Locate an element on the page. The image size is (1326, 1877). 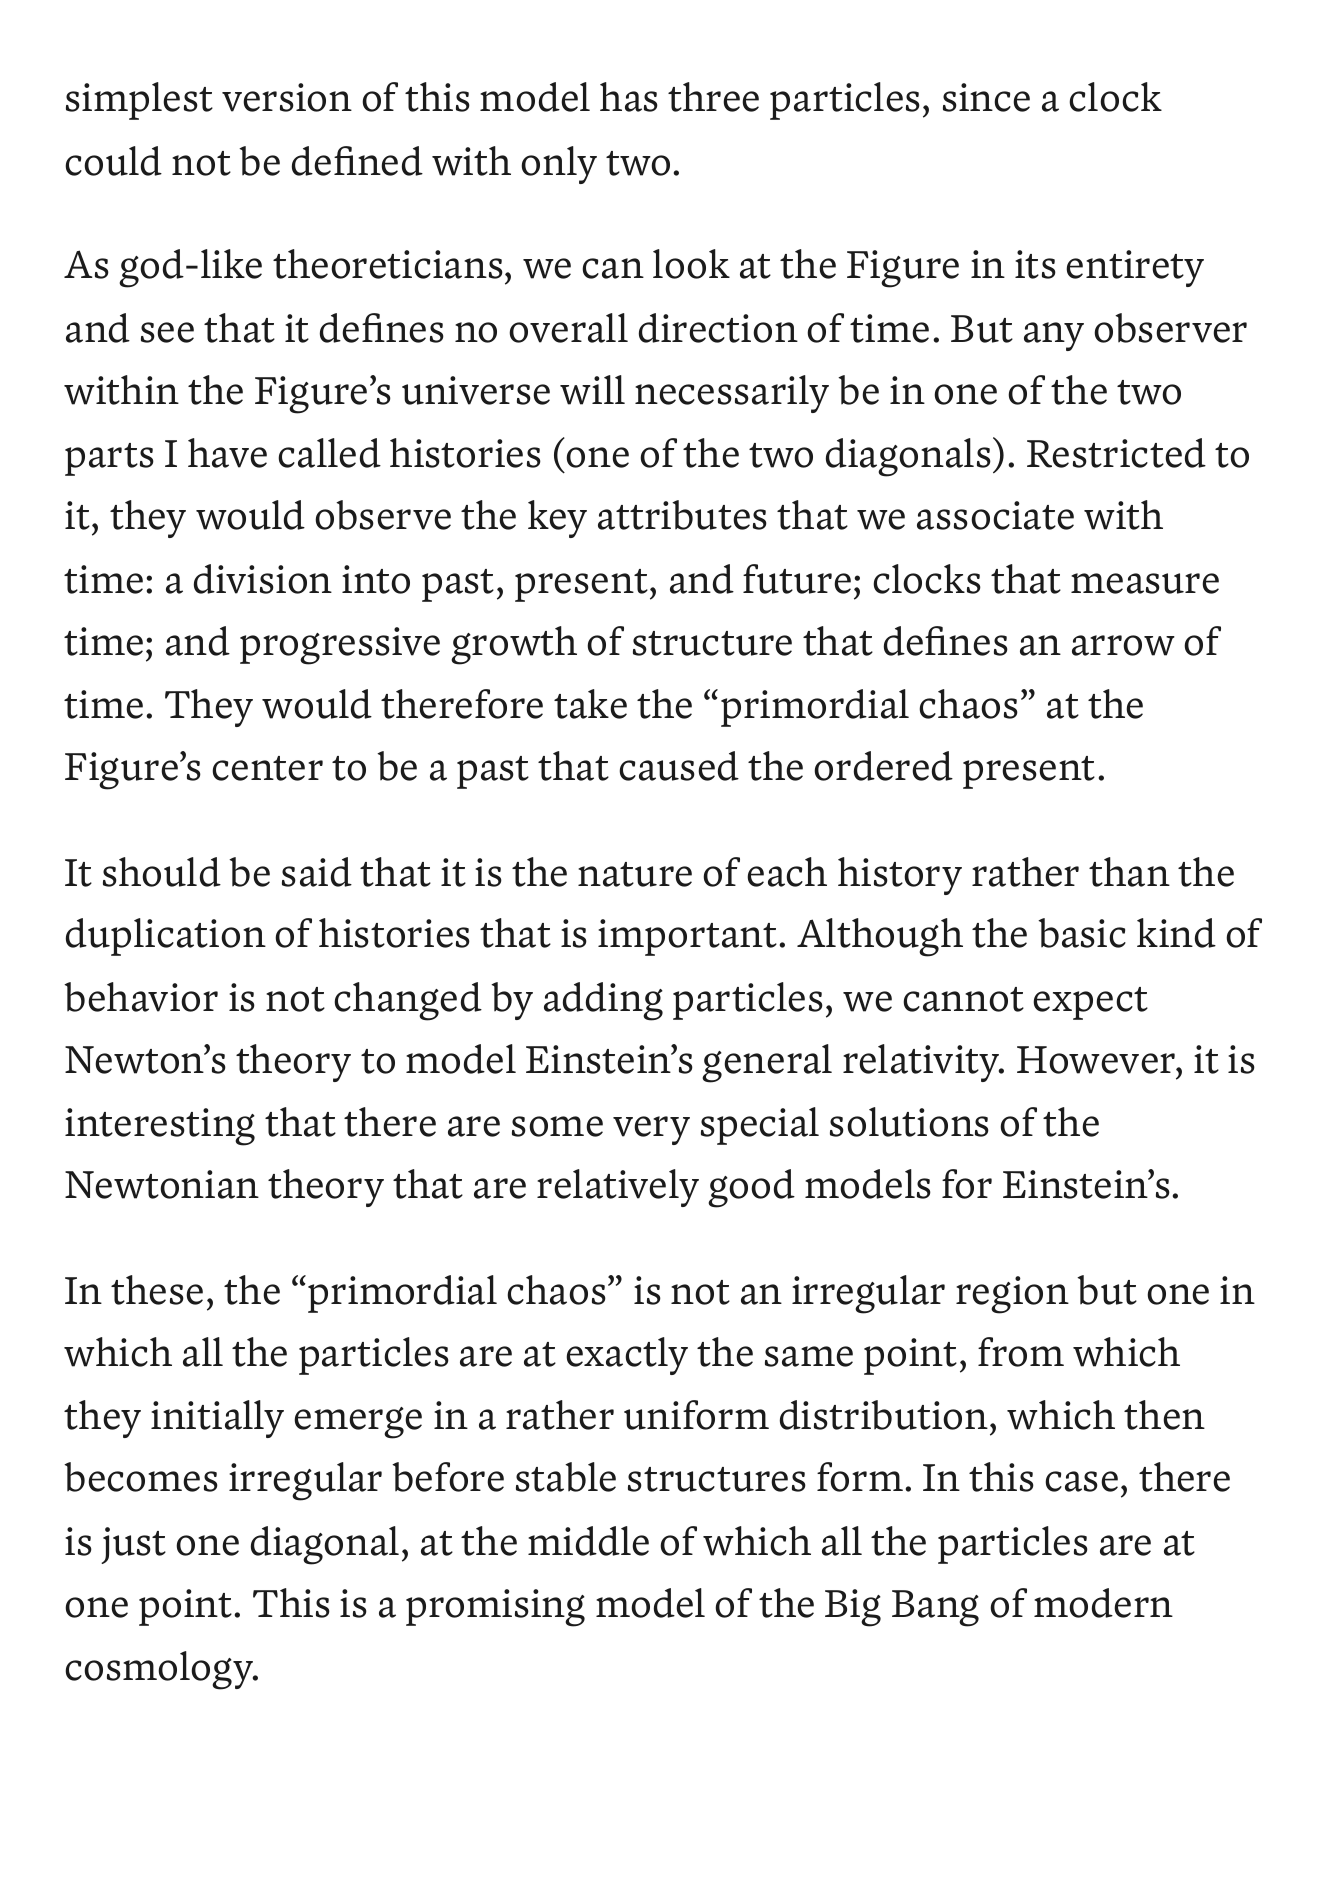
version is located at coordinates (287, 97).
